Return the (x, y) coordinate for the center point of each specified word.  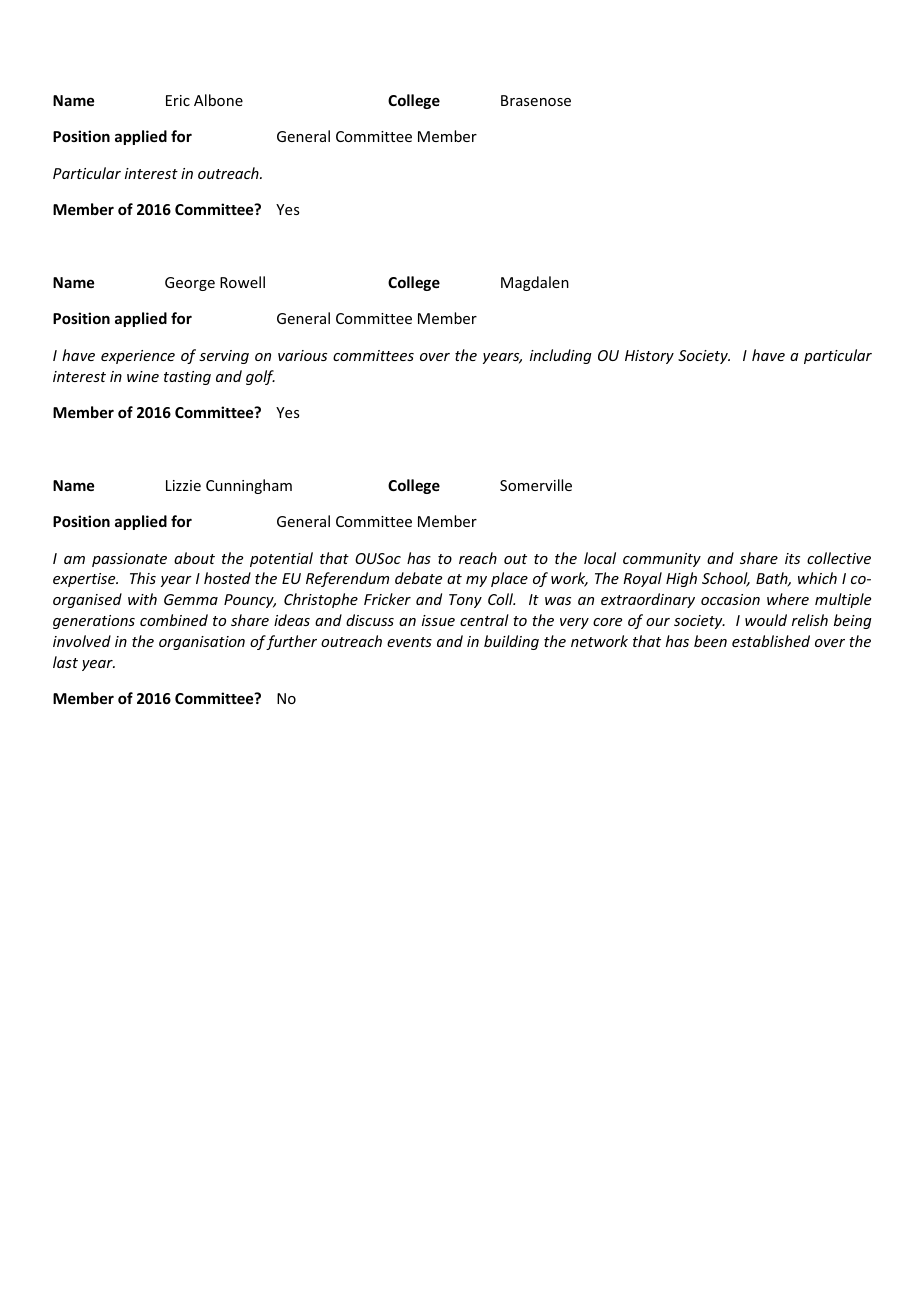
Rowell (242, 282)
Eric (178, 100)
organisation (202, 643)
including (561, 356)
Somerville (536, 485)
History (649, 357)
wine (143, 376)
